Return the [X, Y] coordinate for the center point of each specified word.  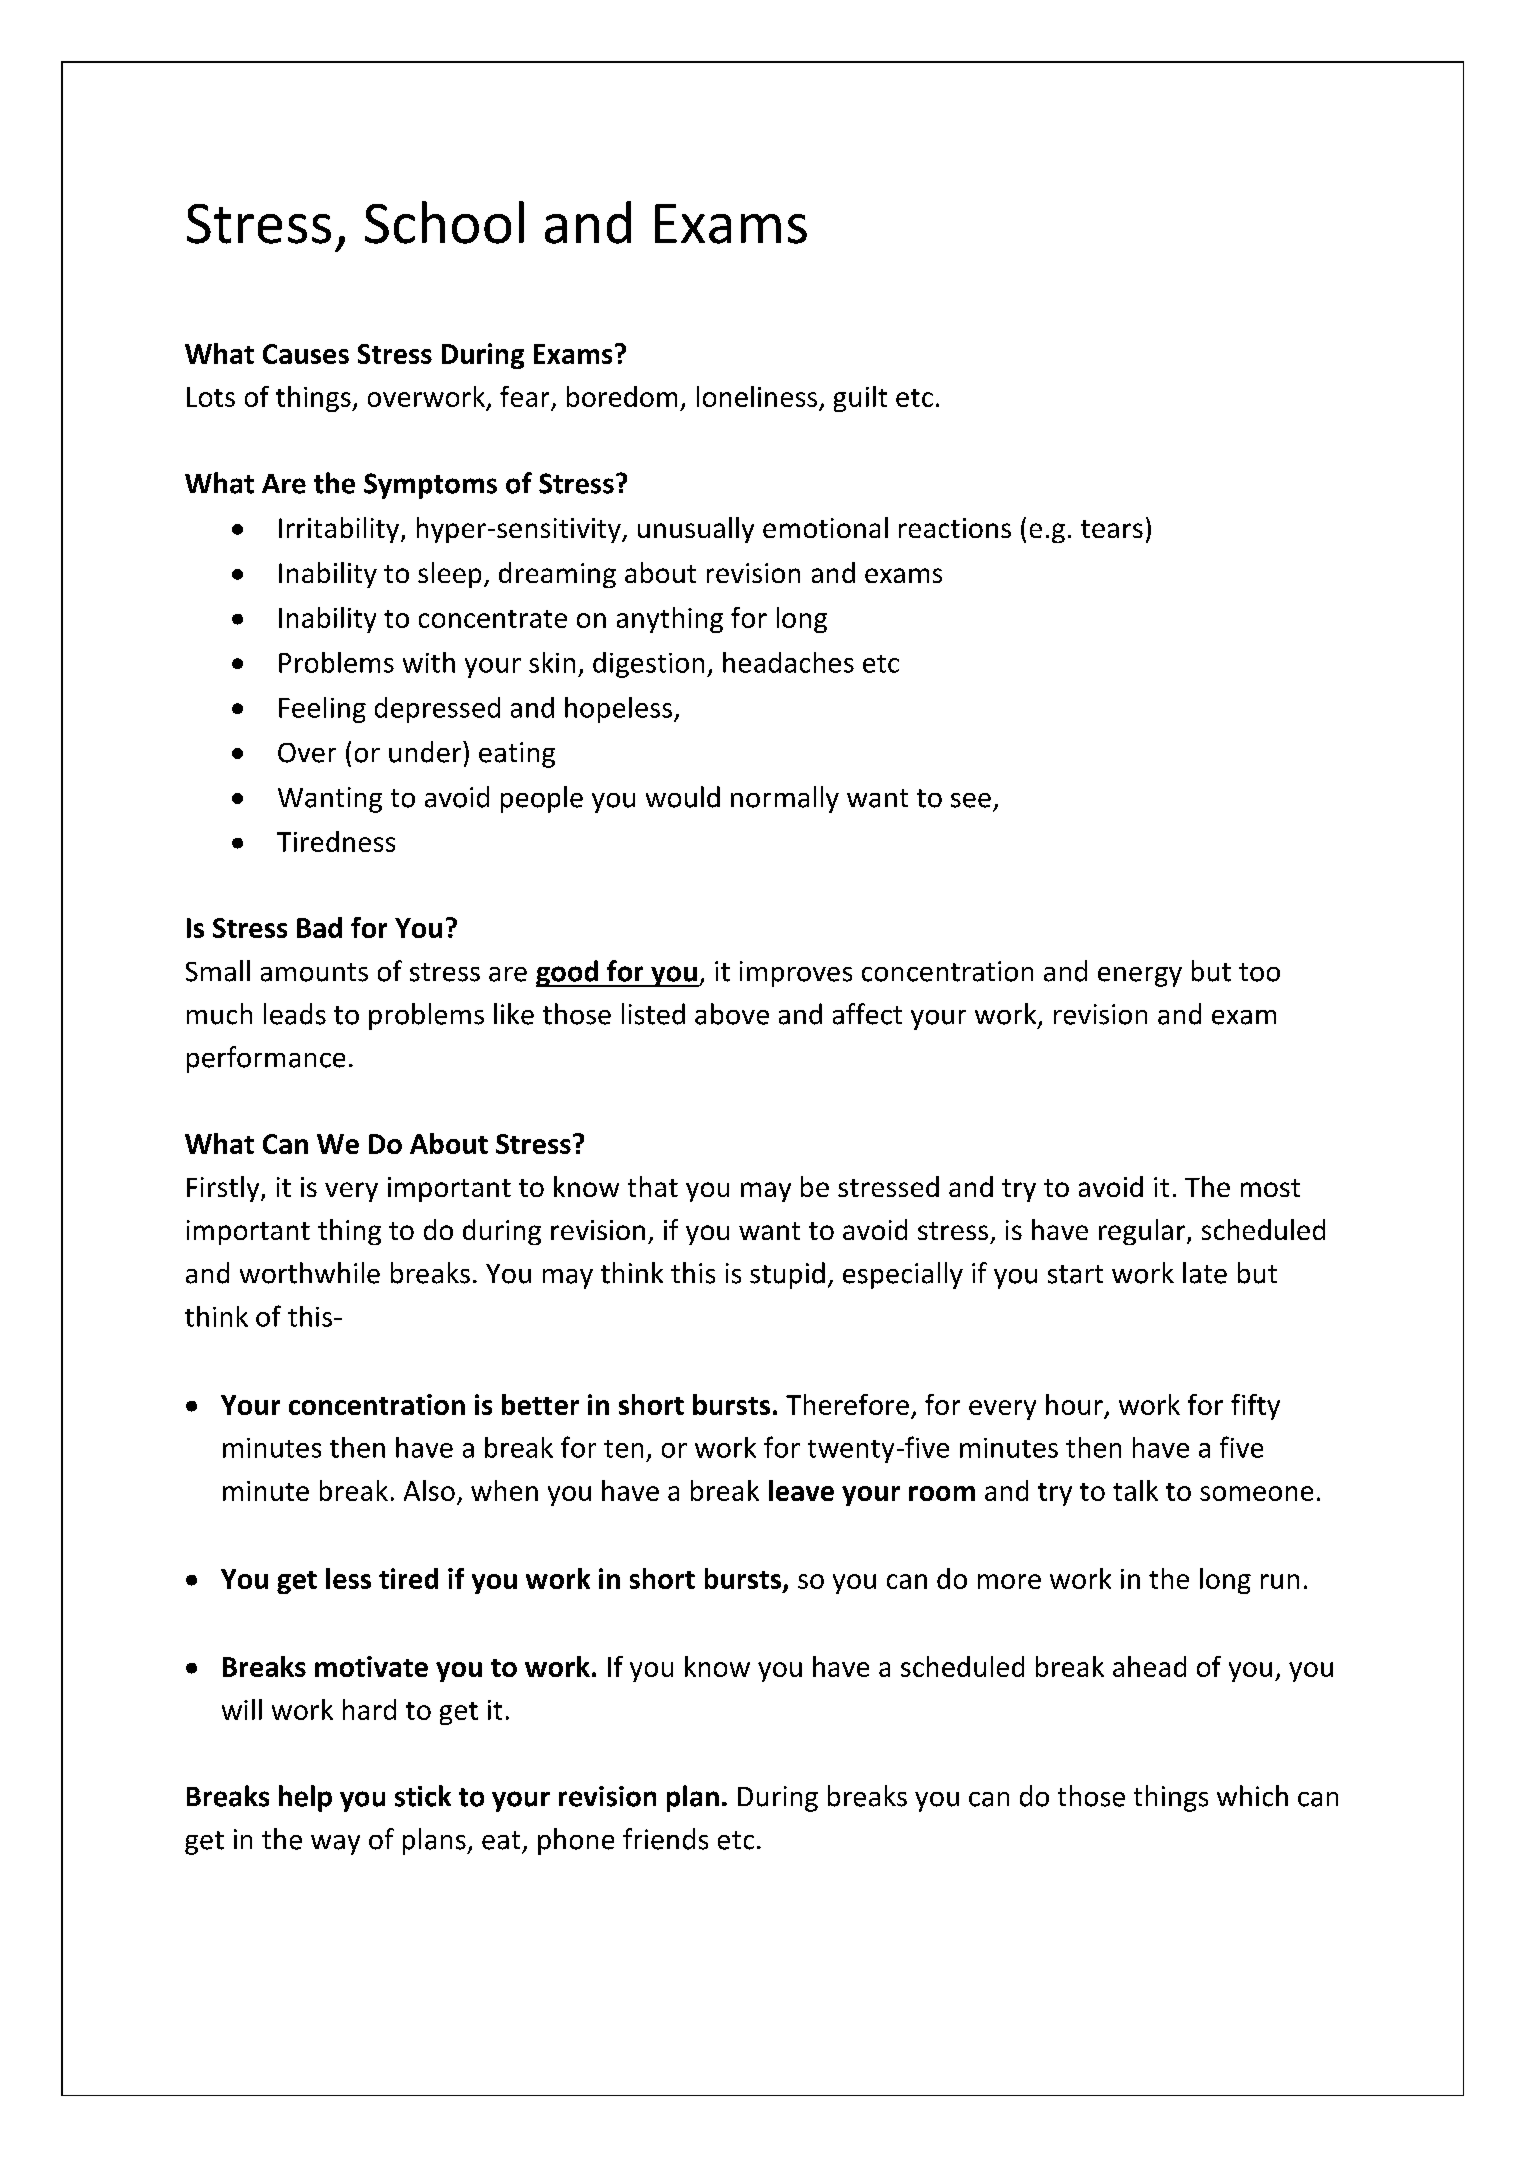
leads [295, 1014]
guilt [860, 399]
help [305, 1798]
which [1252, 1796]
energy [1140, 977]
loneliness [757, 396]
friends [665, 1839]
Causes [306, 354]
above [732, 1014]
